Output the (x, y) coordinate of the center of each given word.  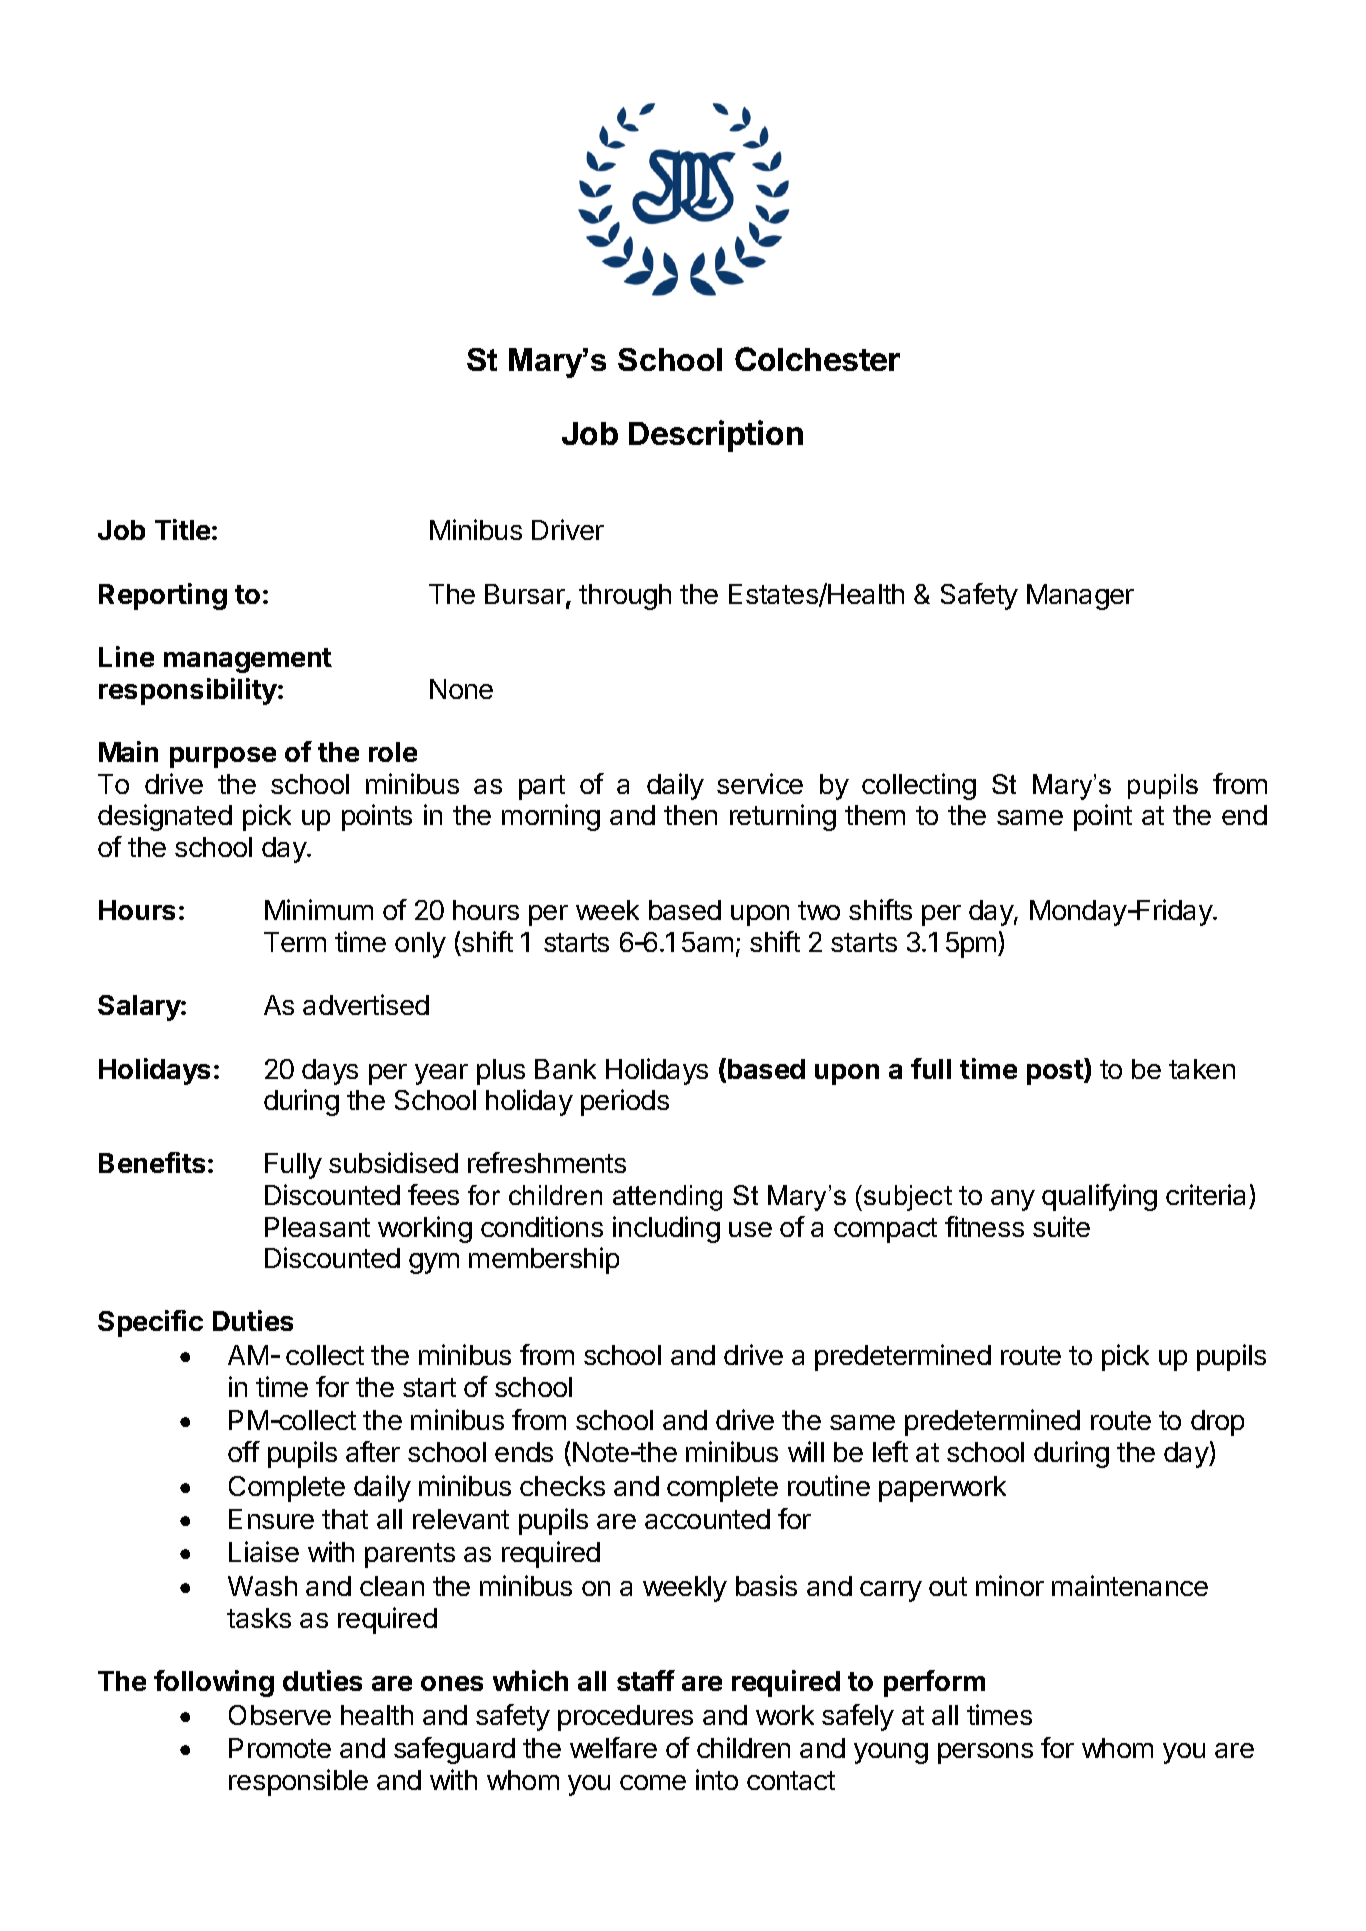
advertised (366, 1004)
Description (716, 436)
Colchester (817, 359)
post (1056, 1071)
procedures (625, 1718)
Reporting (163, 596)
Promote (280, 1748)
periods (625, 1102)
